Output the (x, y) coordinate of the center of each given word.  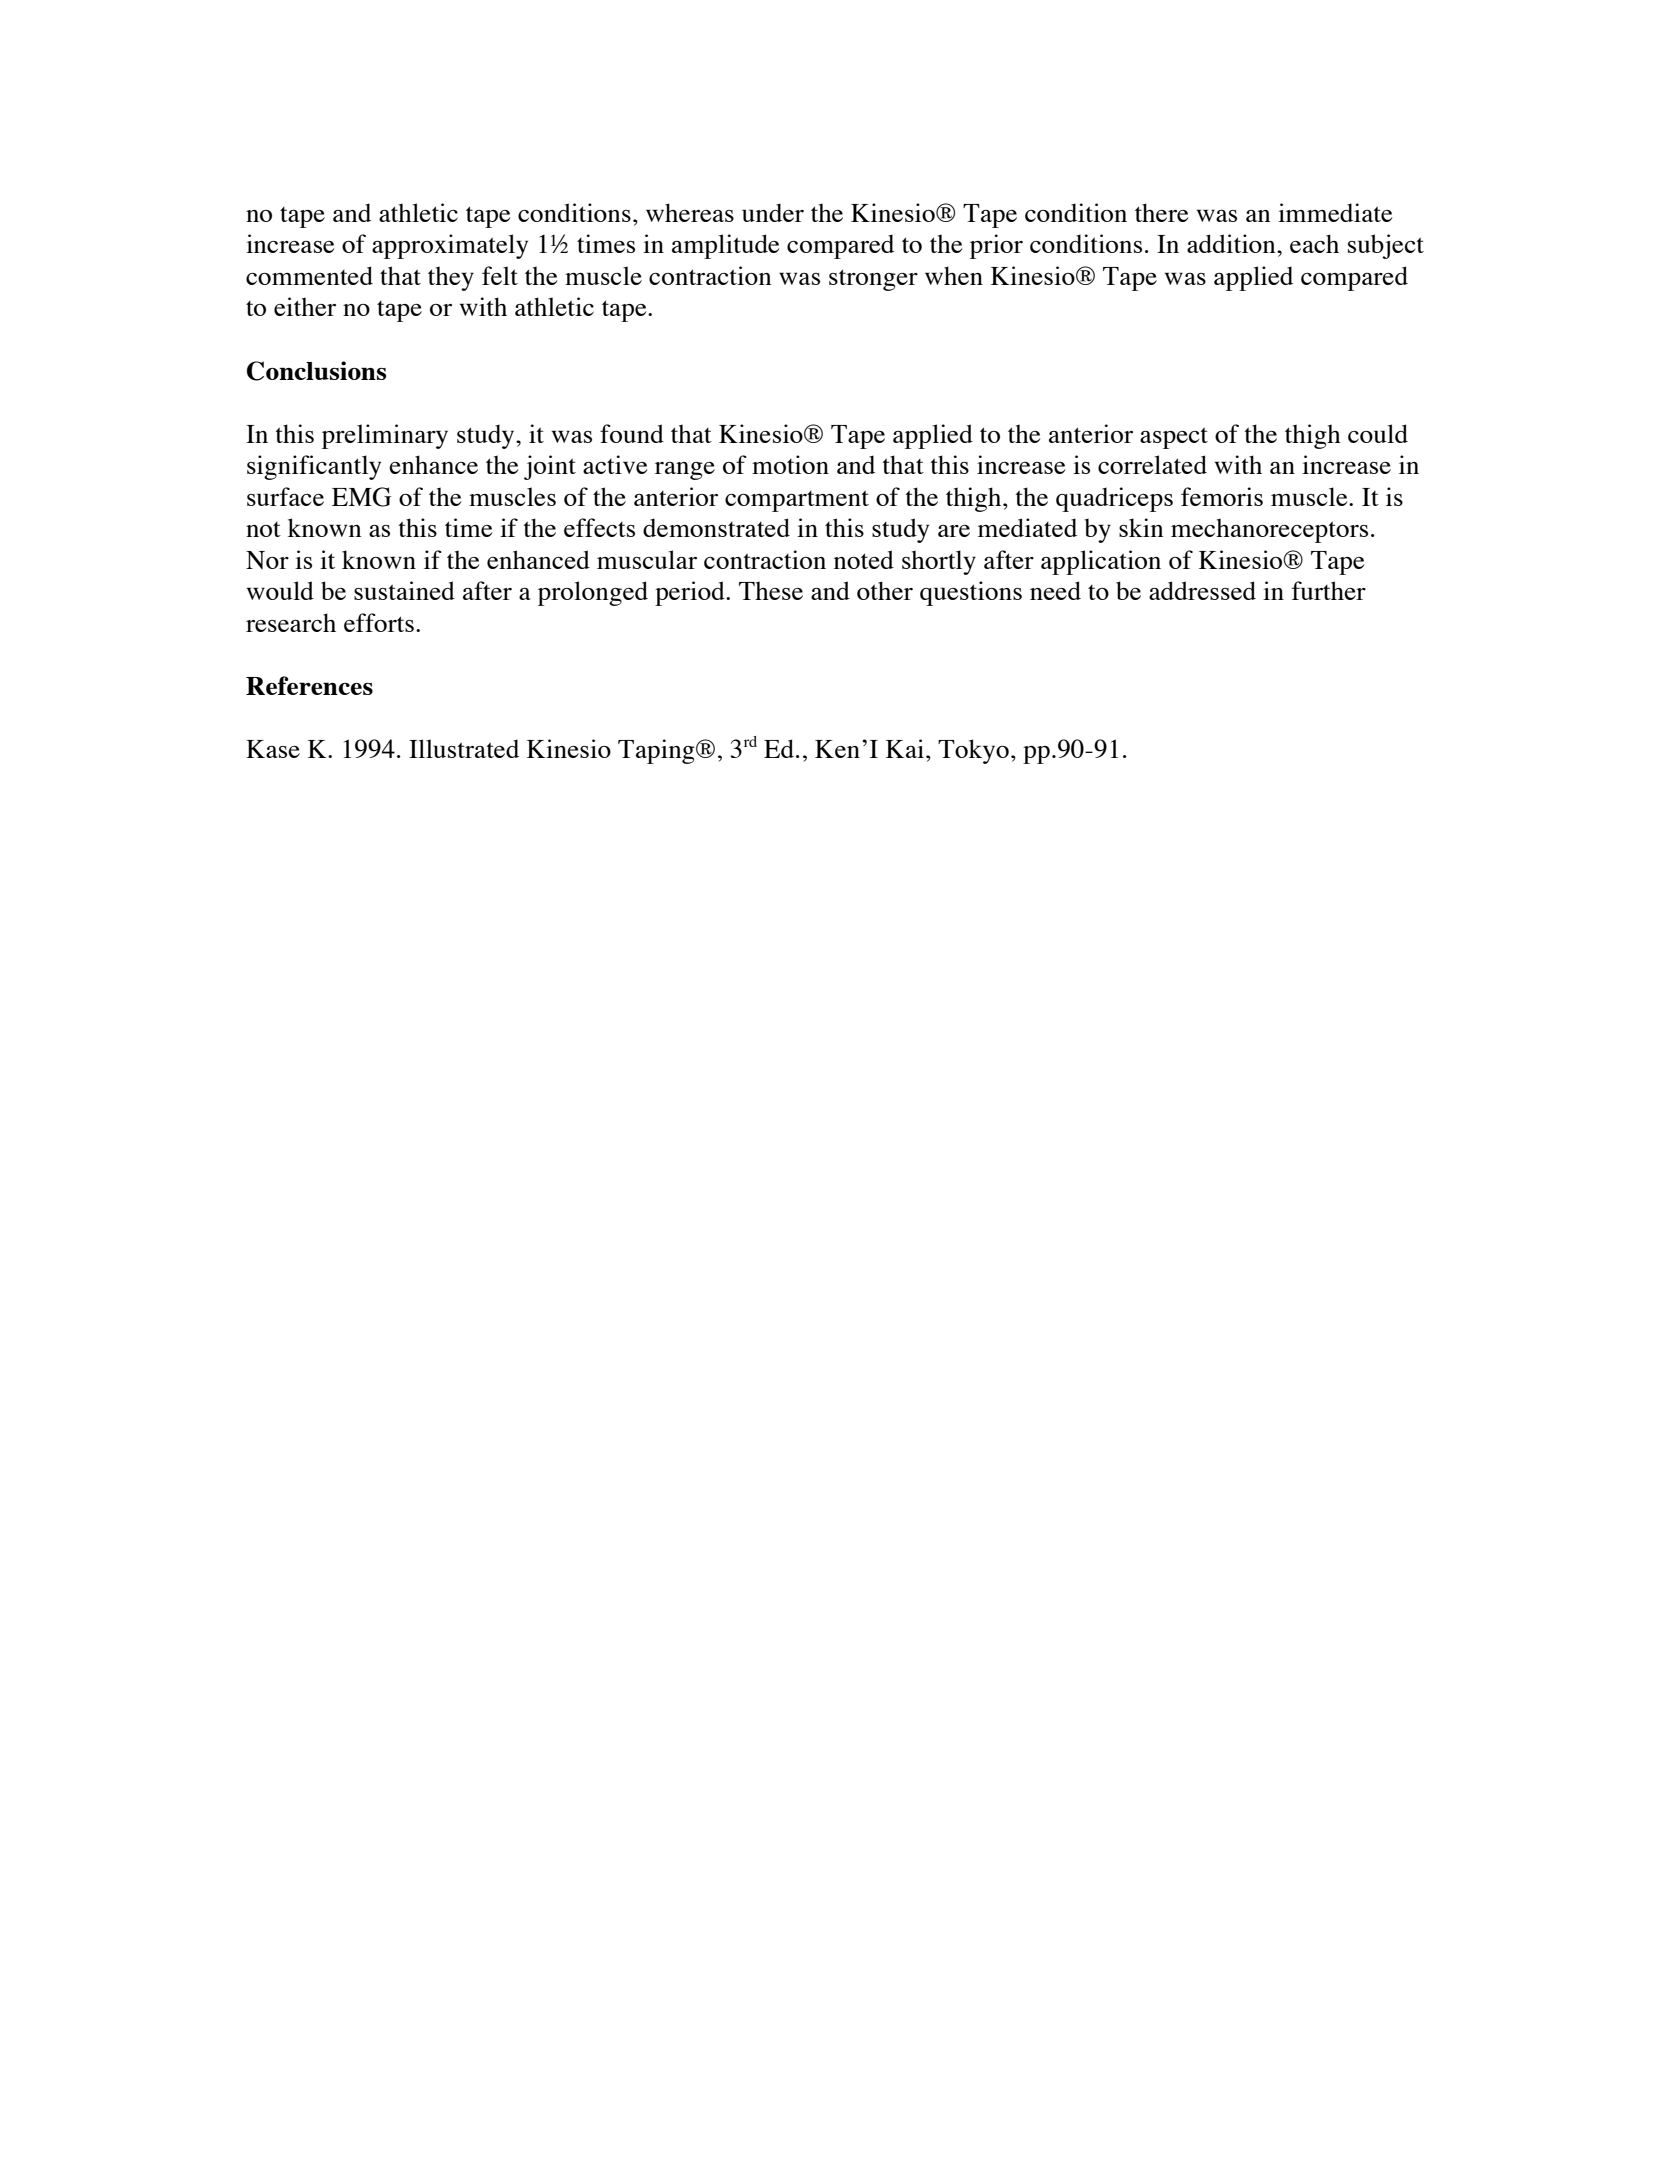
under (773, 212)
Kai (906, 748)
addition (1232, 243)
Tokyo (973, 751)
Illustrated (464, 748)
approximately (450, 246)
